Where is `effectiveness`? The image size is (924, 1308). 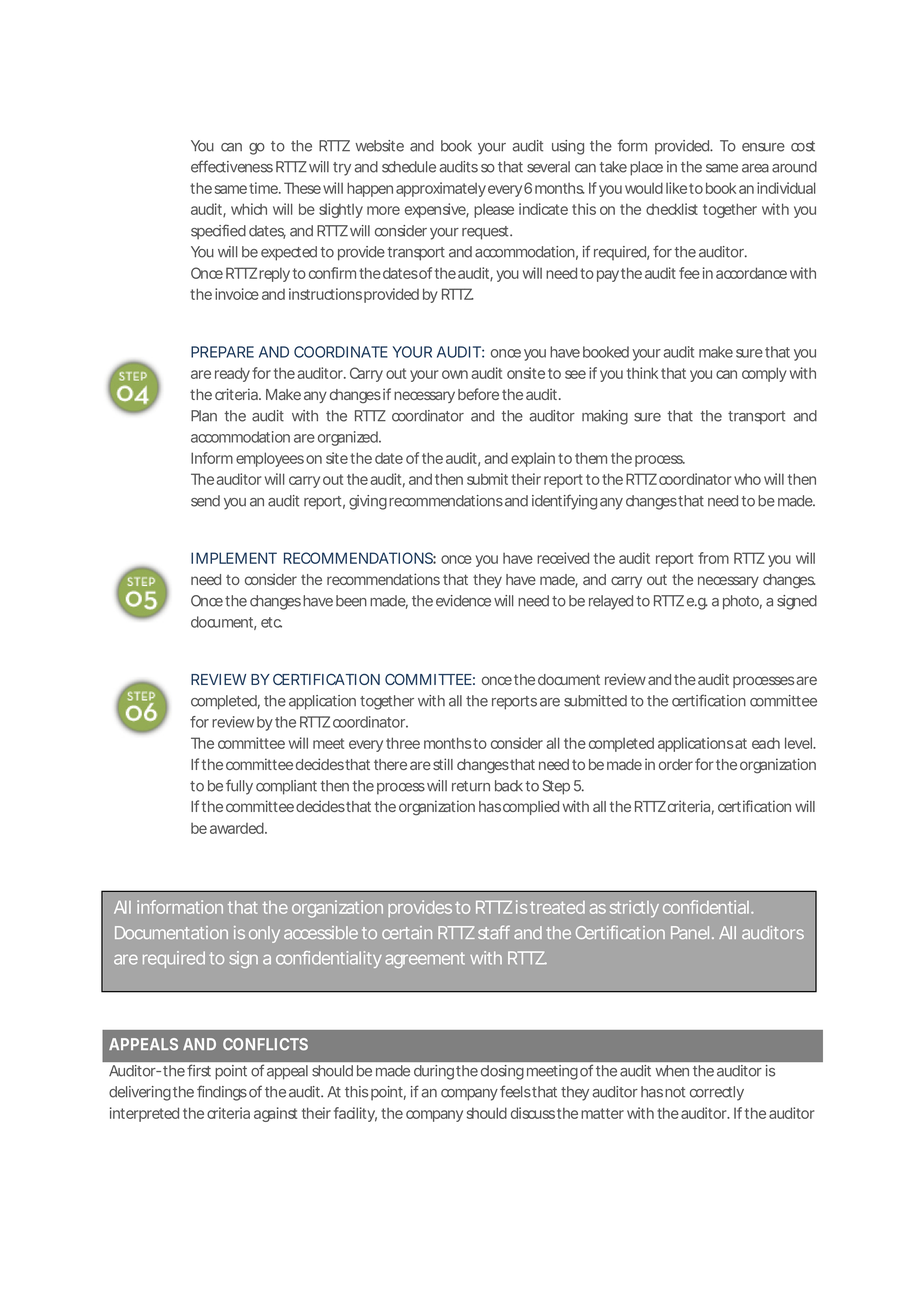 effectiveness is located at coordinates (232, 166).
